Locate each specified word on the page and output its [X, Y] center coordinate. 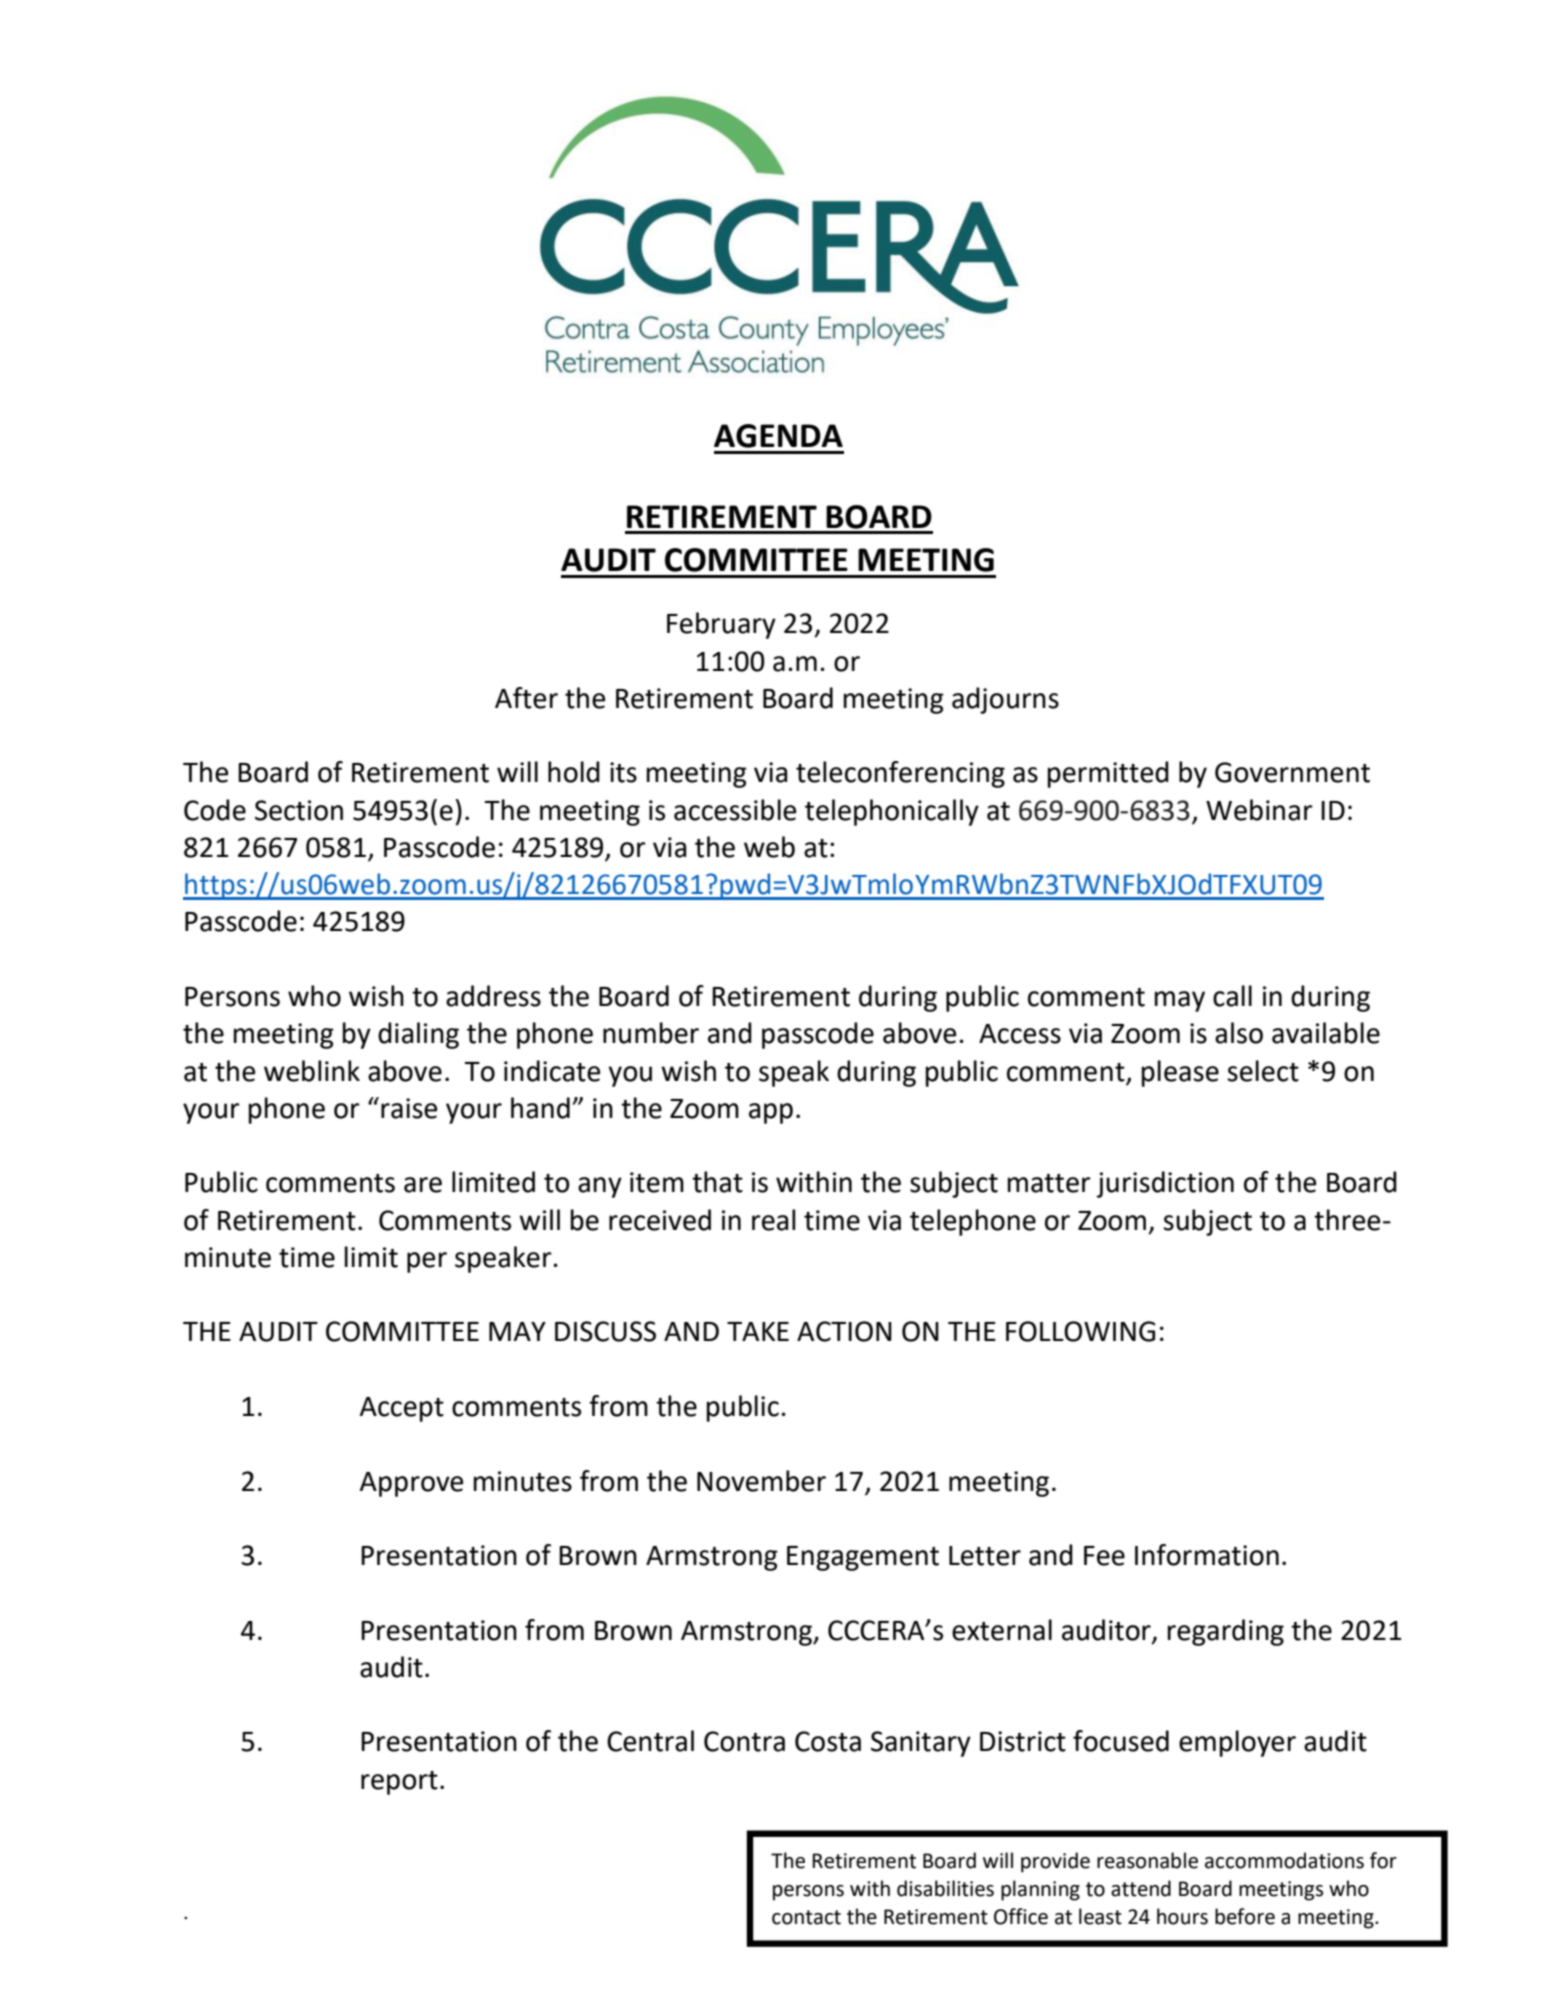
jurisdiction [1165, 1184]
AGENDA [778, 436]
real [774, 1220]
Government [1292, 772]
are [423, 1185]
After [526, 698]
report [399, 1783]
